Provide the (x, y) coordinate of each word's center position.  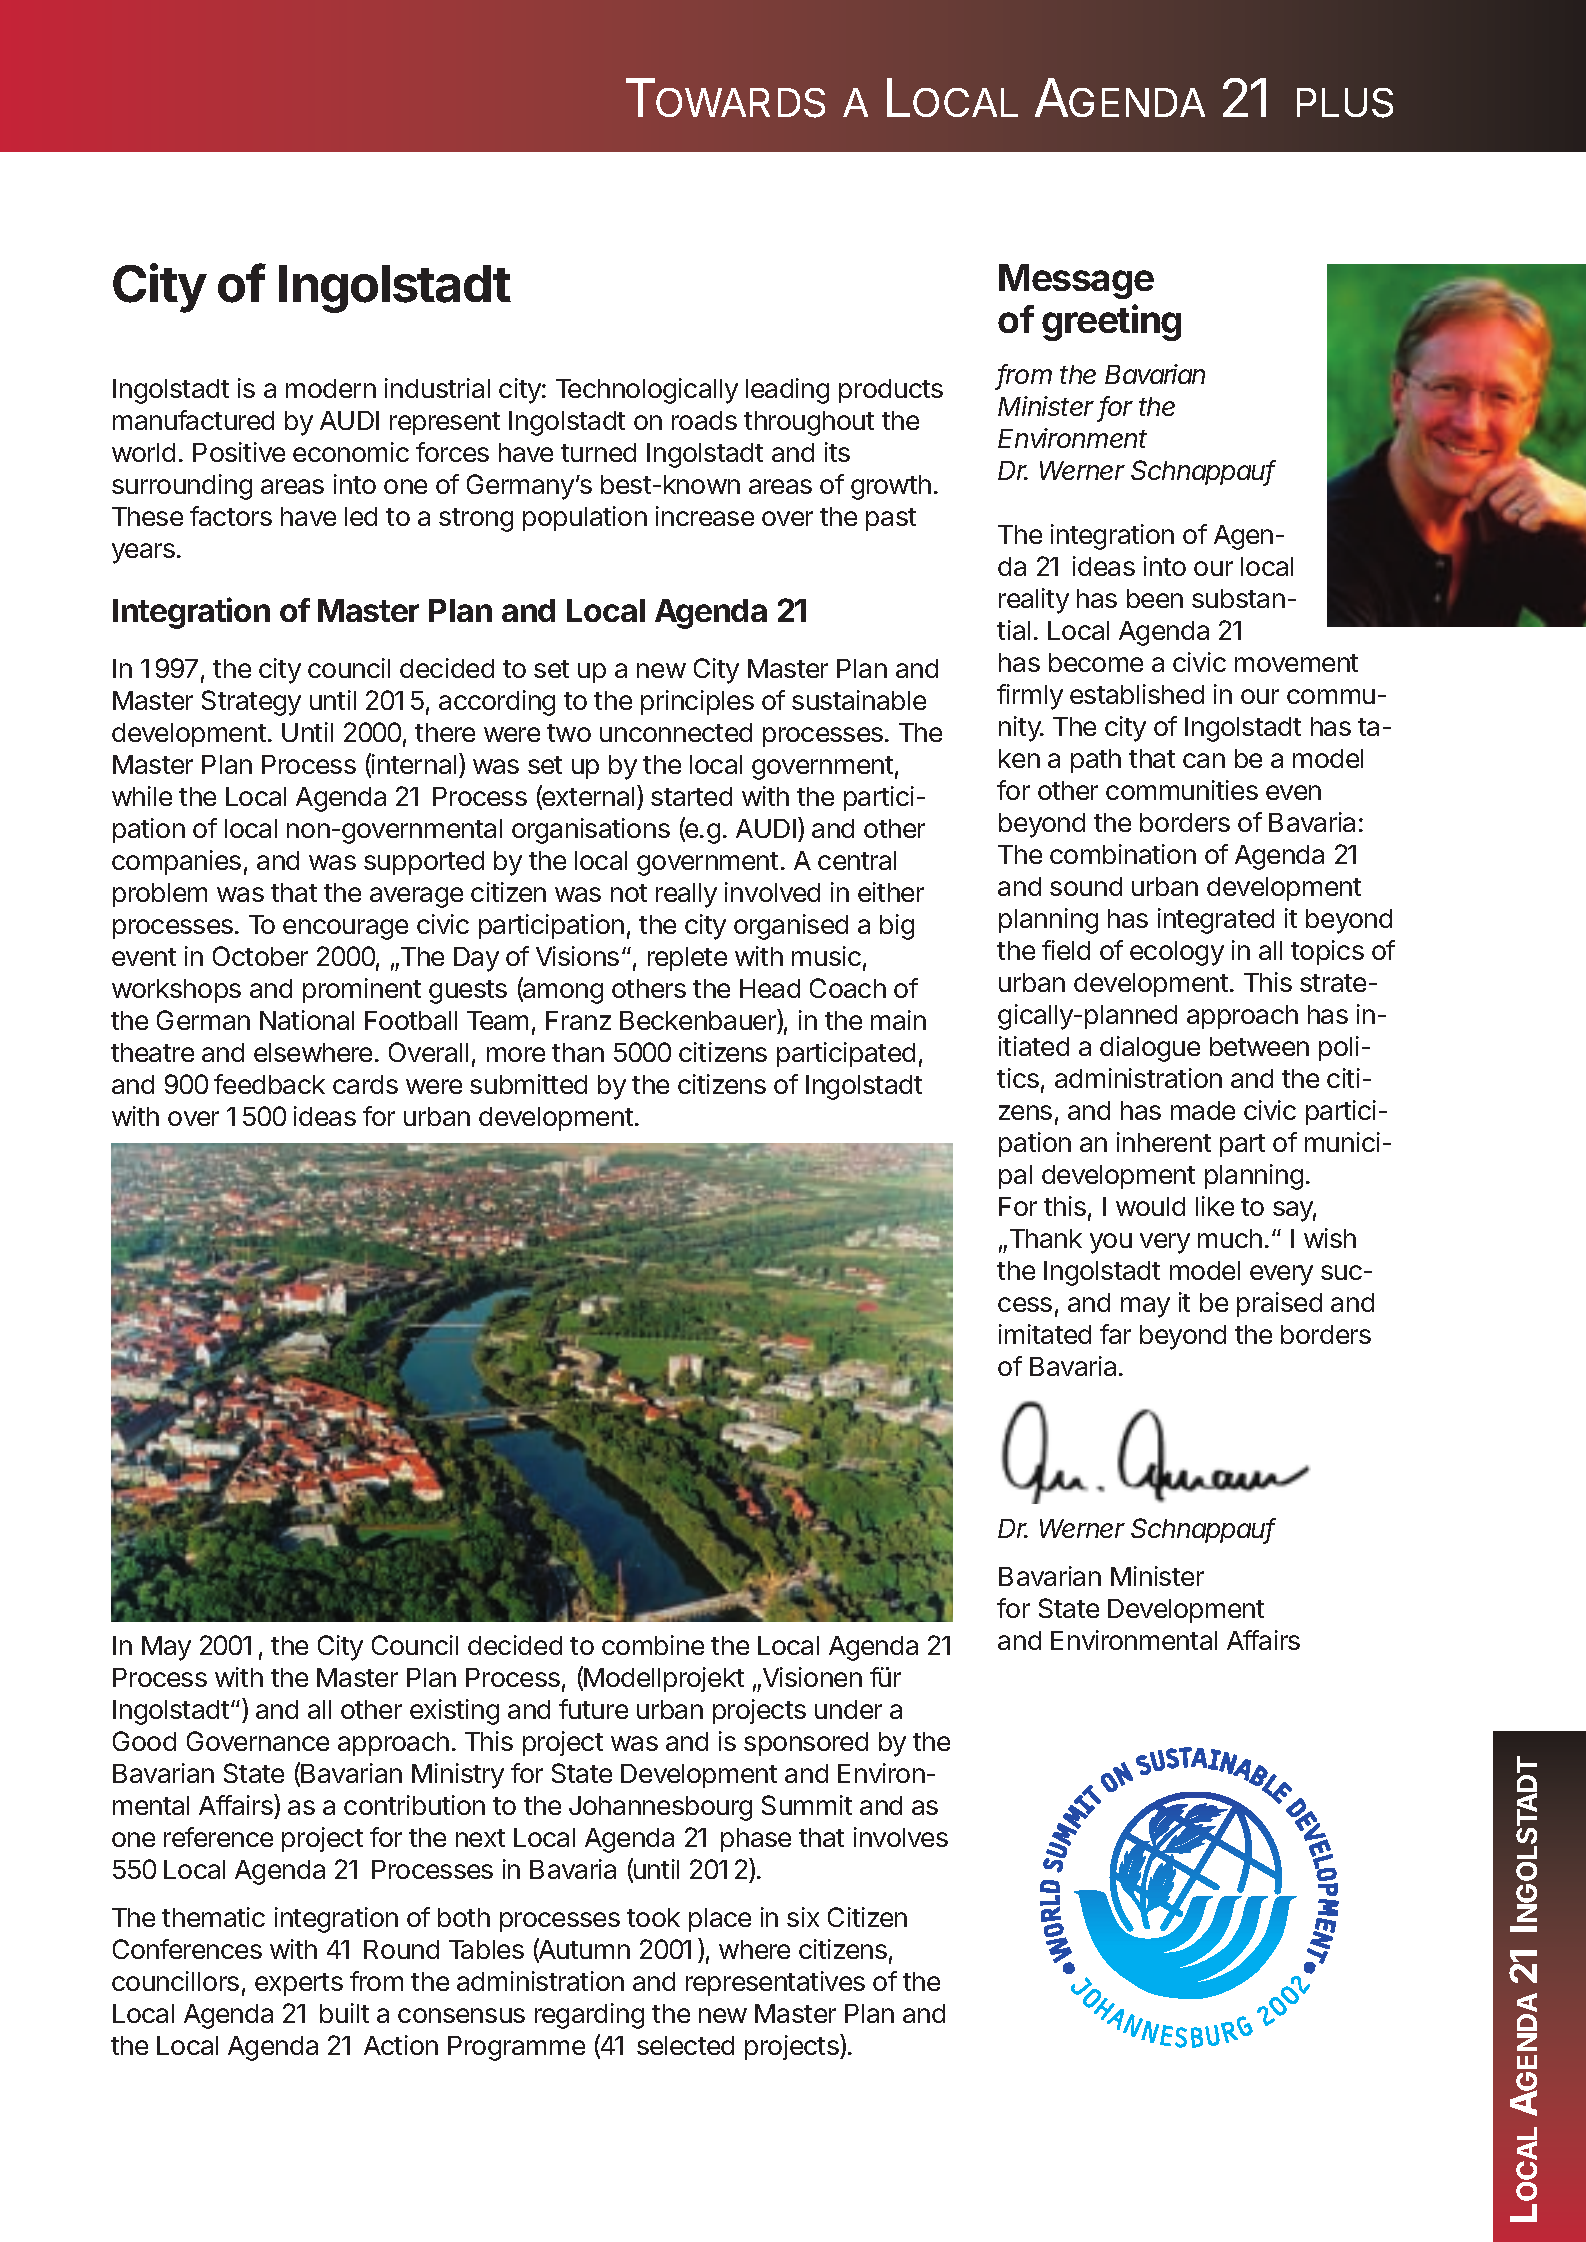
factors (231, 516)
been (1155, 598)
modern (331, 388)
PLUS (1345, 103)
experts (299, 1984)
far (1115, 1334)
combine (653, 1645)
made (1203, 1110)
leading (787, 391)
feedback (269, 1084)
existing (454, 1712)
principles (697, 702)
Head (770, 988)
